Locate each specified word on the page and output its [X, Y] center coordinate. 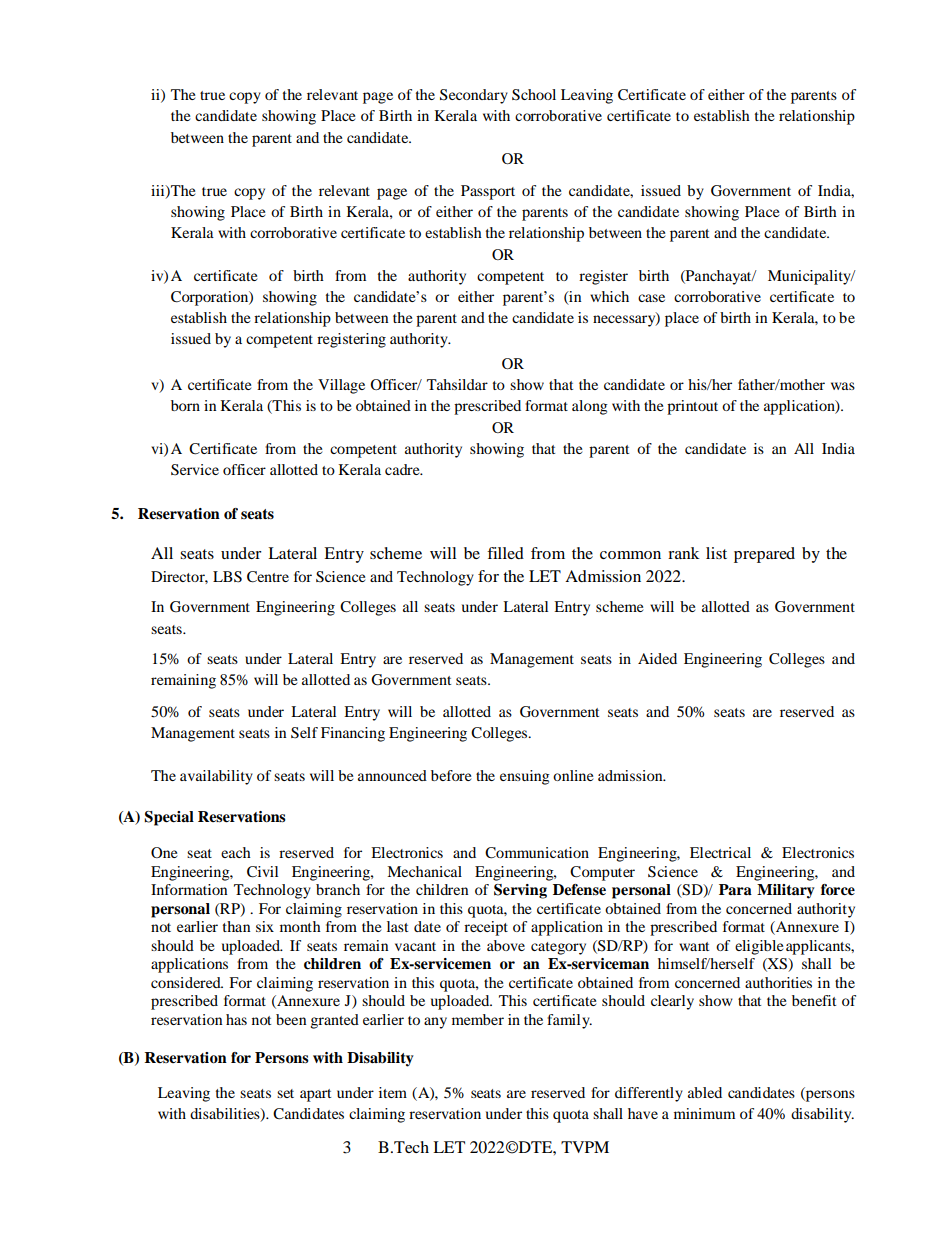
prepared [764, 555]
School [534, 95]
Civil [262, 872]
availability [216, 777]
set [285, 1093]
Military [786, 891]
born [185, 405]
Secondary [474, 96]
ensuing [525, 777]
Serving [520, 891]
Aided [657, 658]
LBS [227, 577]
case [651, 298]
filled [505, 553]
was [843, 386]
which [609, 296]
